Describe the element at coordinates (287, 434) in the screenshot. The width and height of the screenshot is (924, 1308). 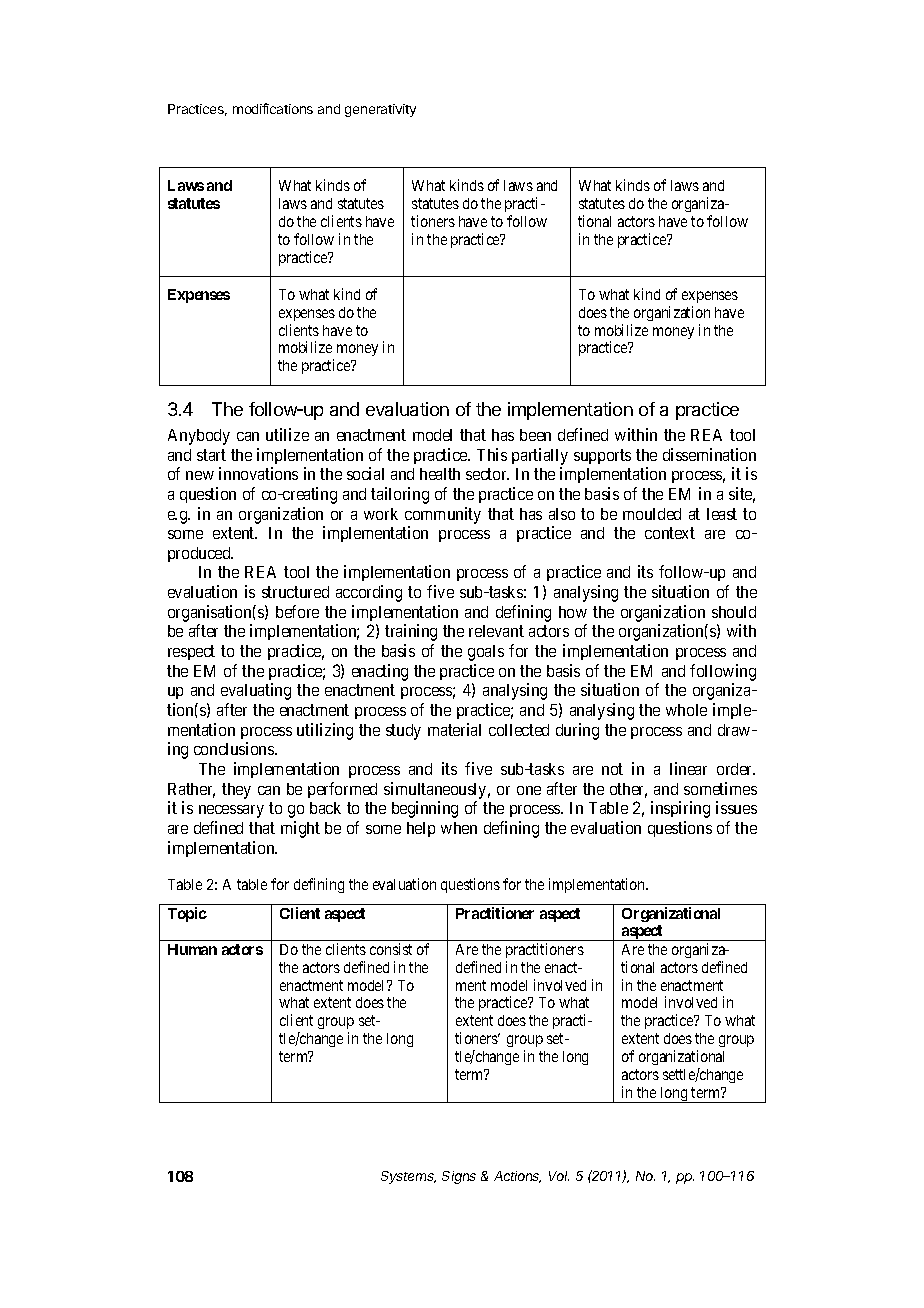
I see `utilize` at that location.
